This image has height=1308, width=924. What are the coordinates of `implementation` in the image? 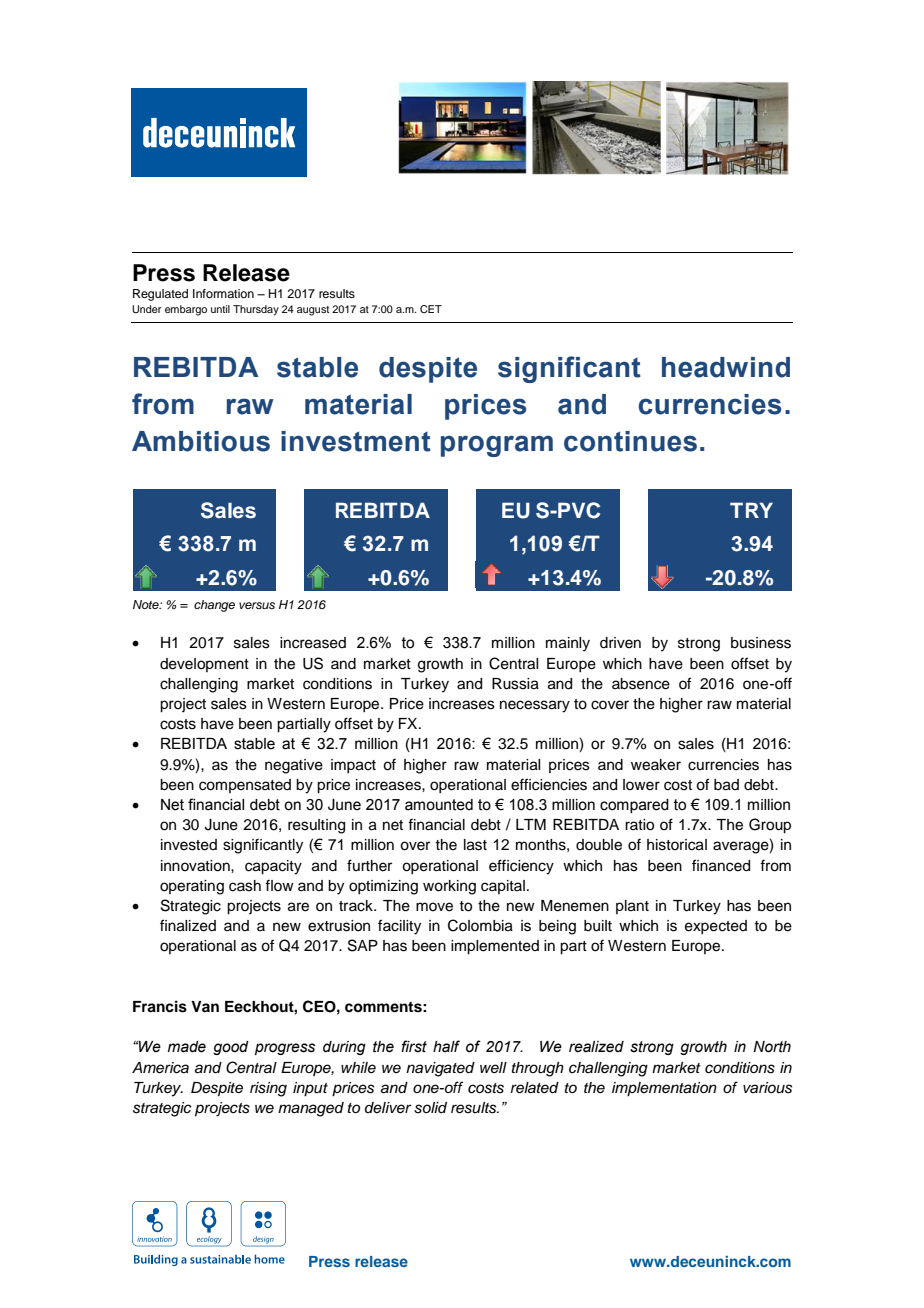 It's located at (664, 1089).
